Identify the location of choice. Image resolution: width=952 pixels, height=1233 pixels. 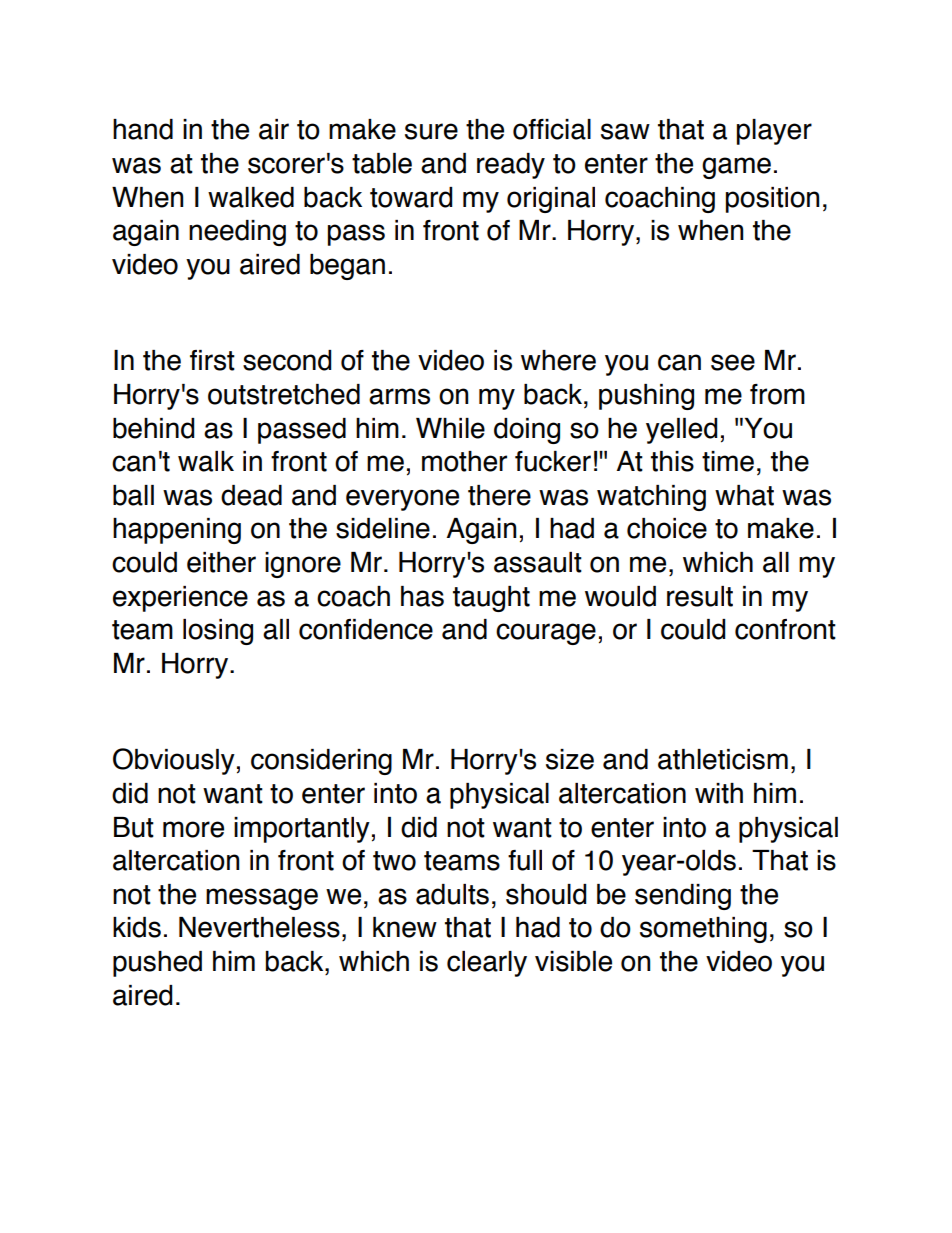
(667, 528).
